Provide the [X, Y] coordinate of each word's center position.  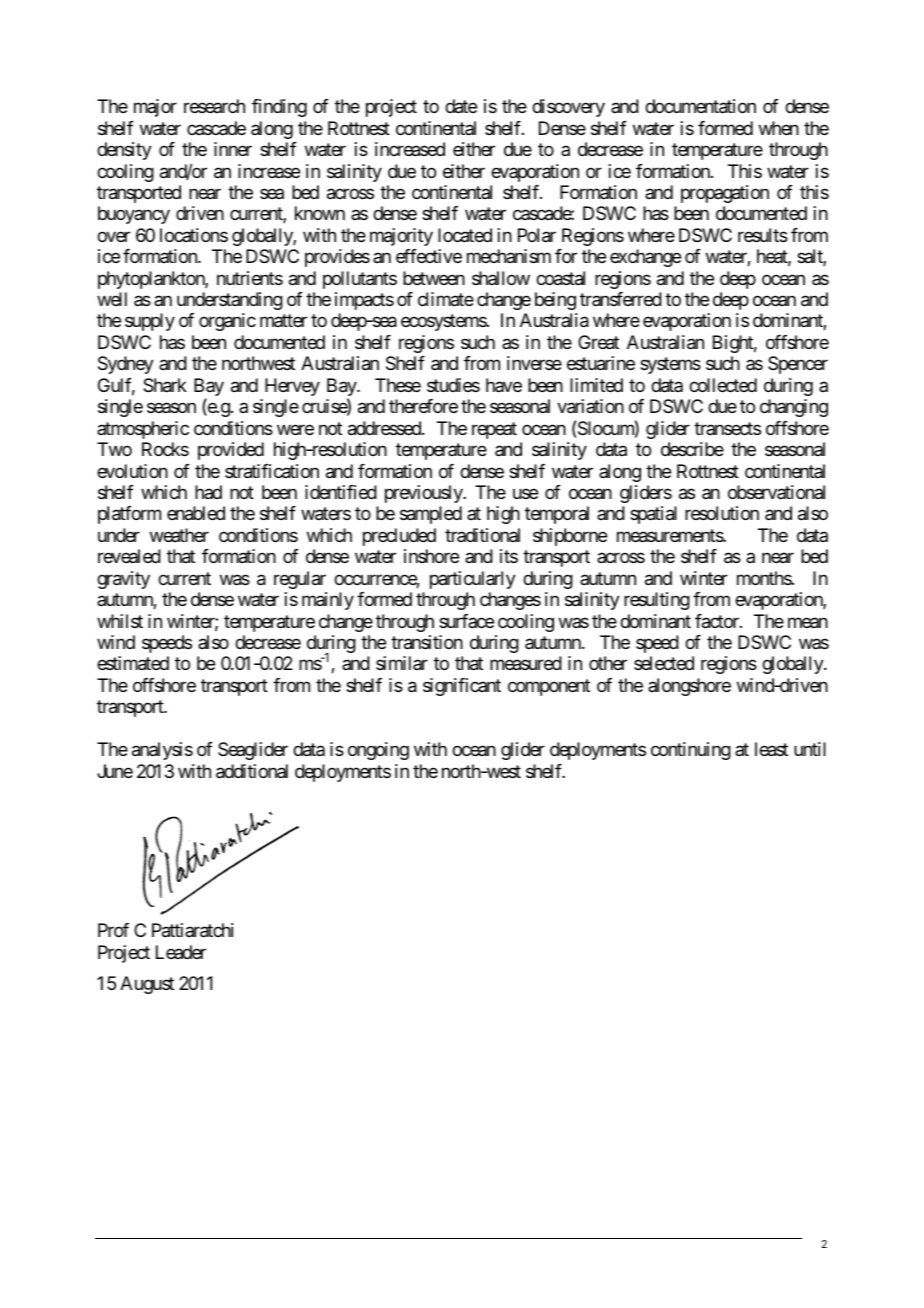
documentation [700, 106]
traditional [482, 535]
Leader [181, 952]
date [461, 106]
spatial [653, 515]
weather [179, 535]
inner [233, 149]
